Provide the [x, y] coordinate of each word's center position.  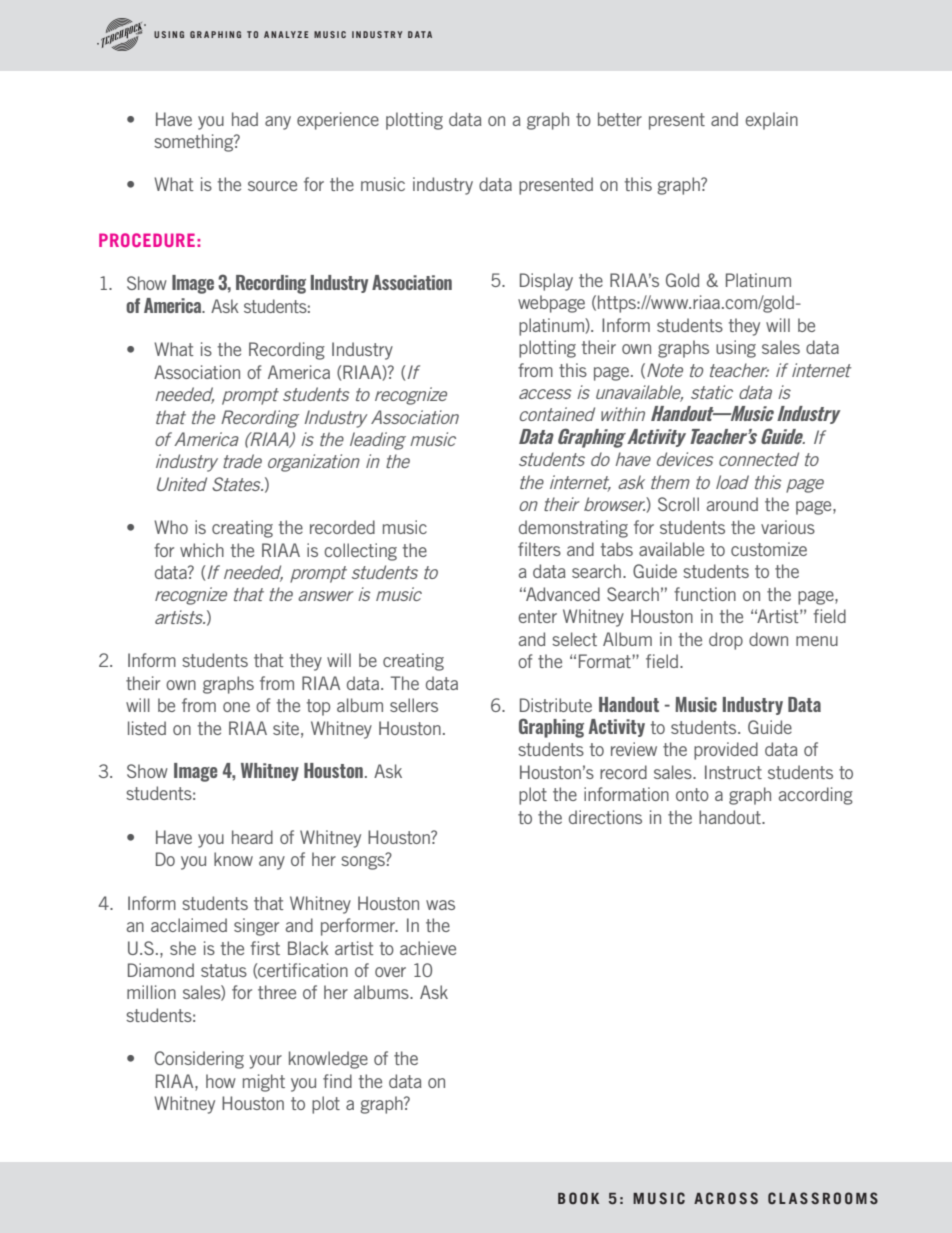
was [440, 905]
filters [539, 549]
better [620, 119]
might [264, 1083]
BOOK [578, 1198]
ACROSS [726, 1198]
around [732, 504]
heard [252, 837]
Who [171, 527]
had [245, 119]
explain [771, 121]
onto [692, 794]
